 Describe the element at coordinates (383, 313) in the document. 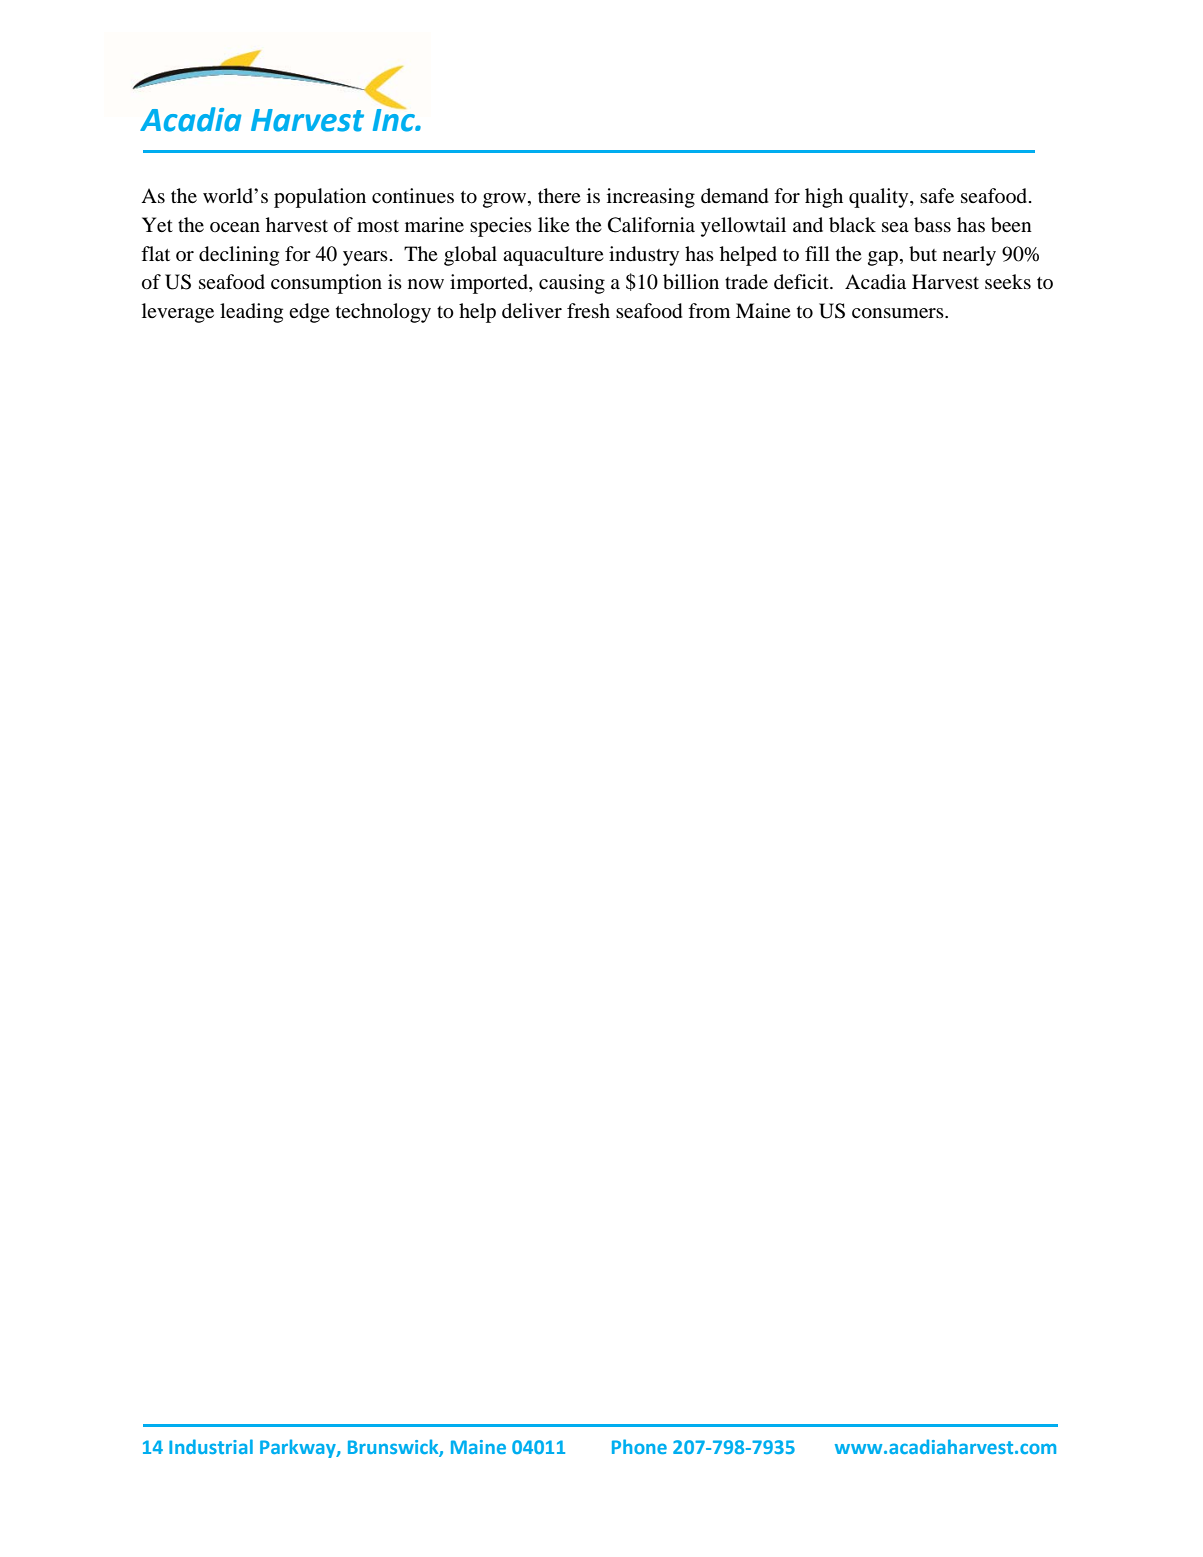

I see `technology` at that location.
